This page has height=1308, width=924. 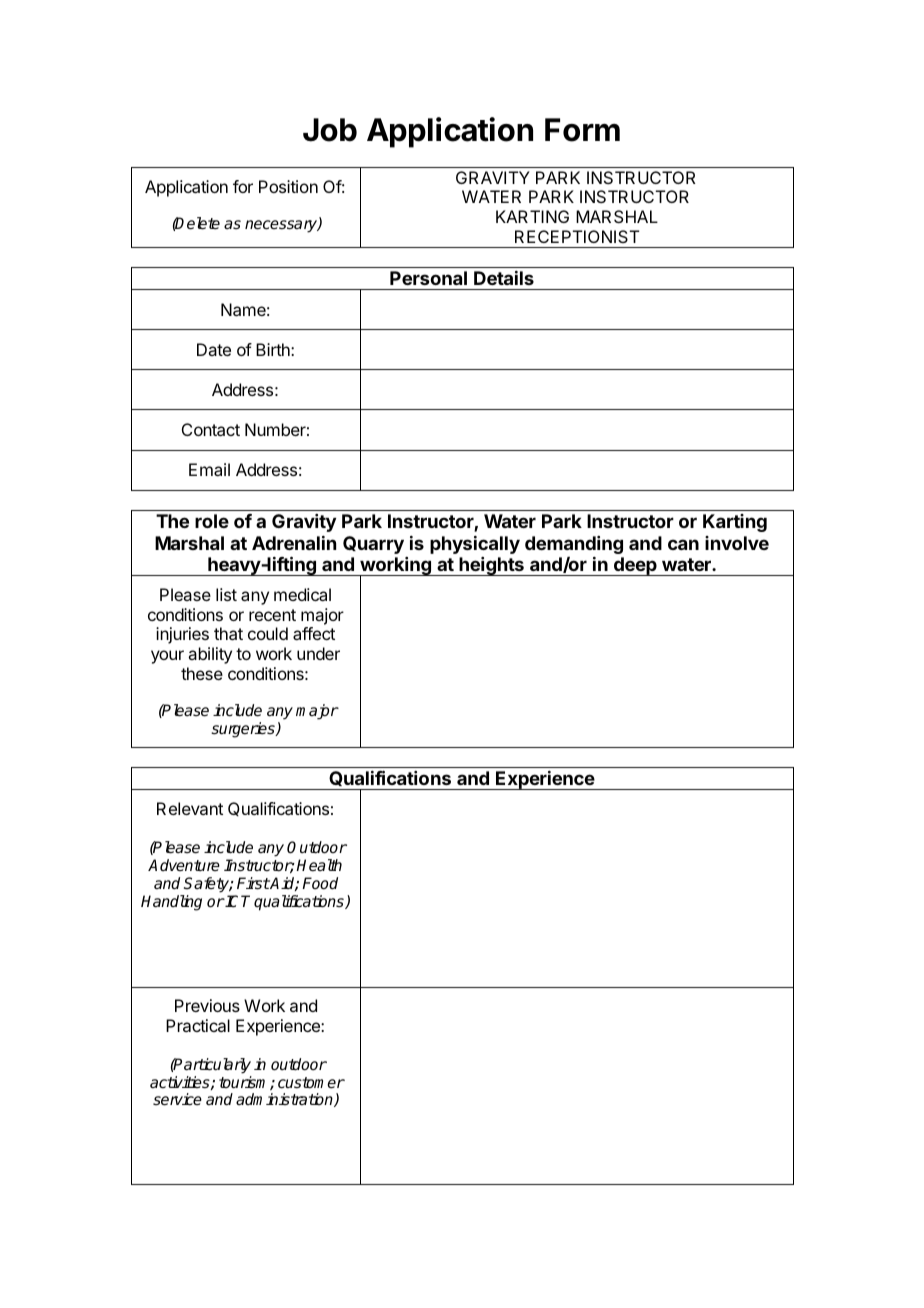 I want to click on tourism, so click(x=245, y=1083).
